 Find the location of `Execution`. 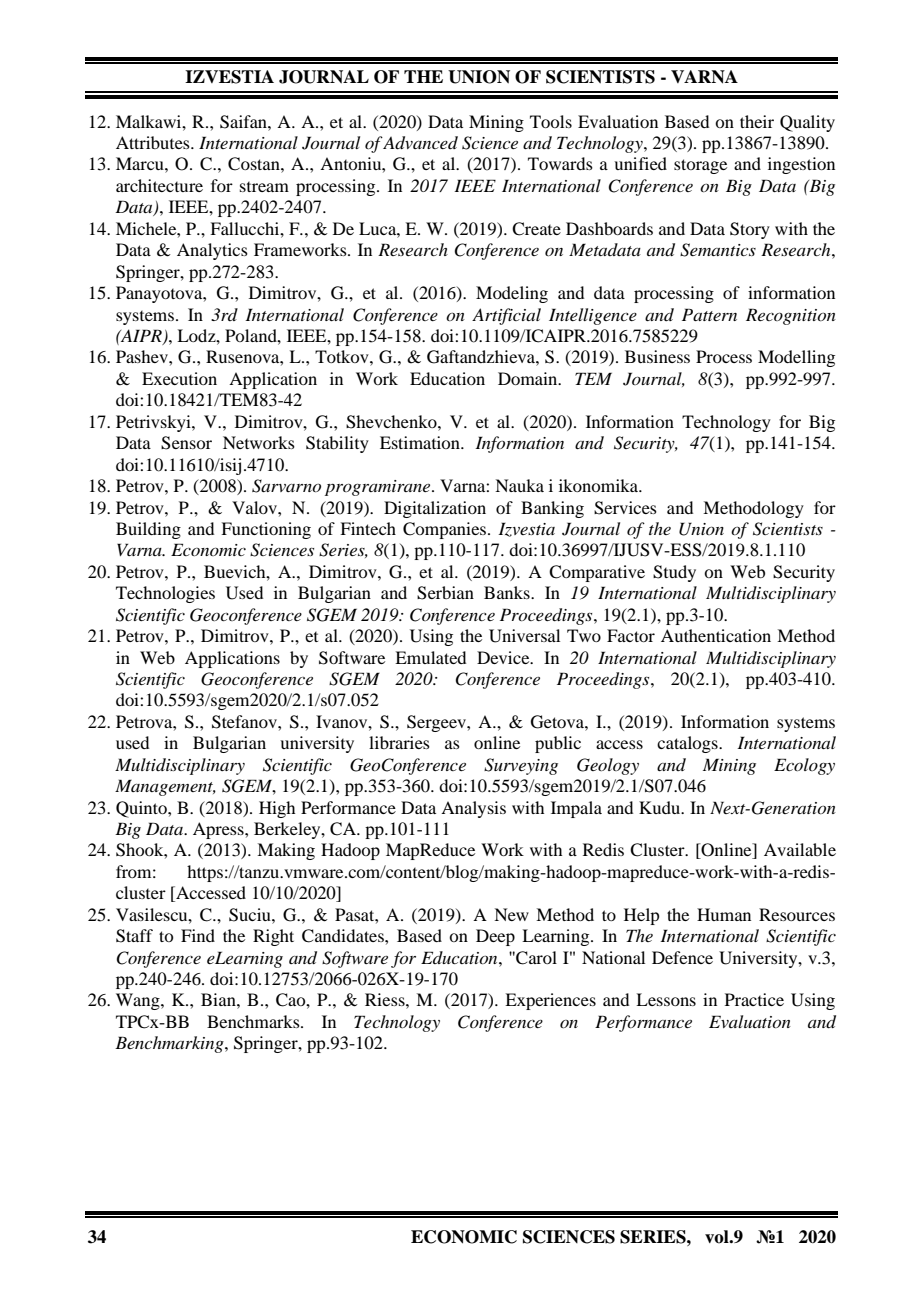

Execution is located at coordinates (179, 378).
